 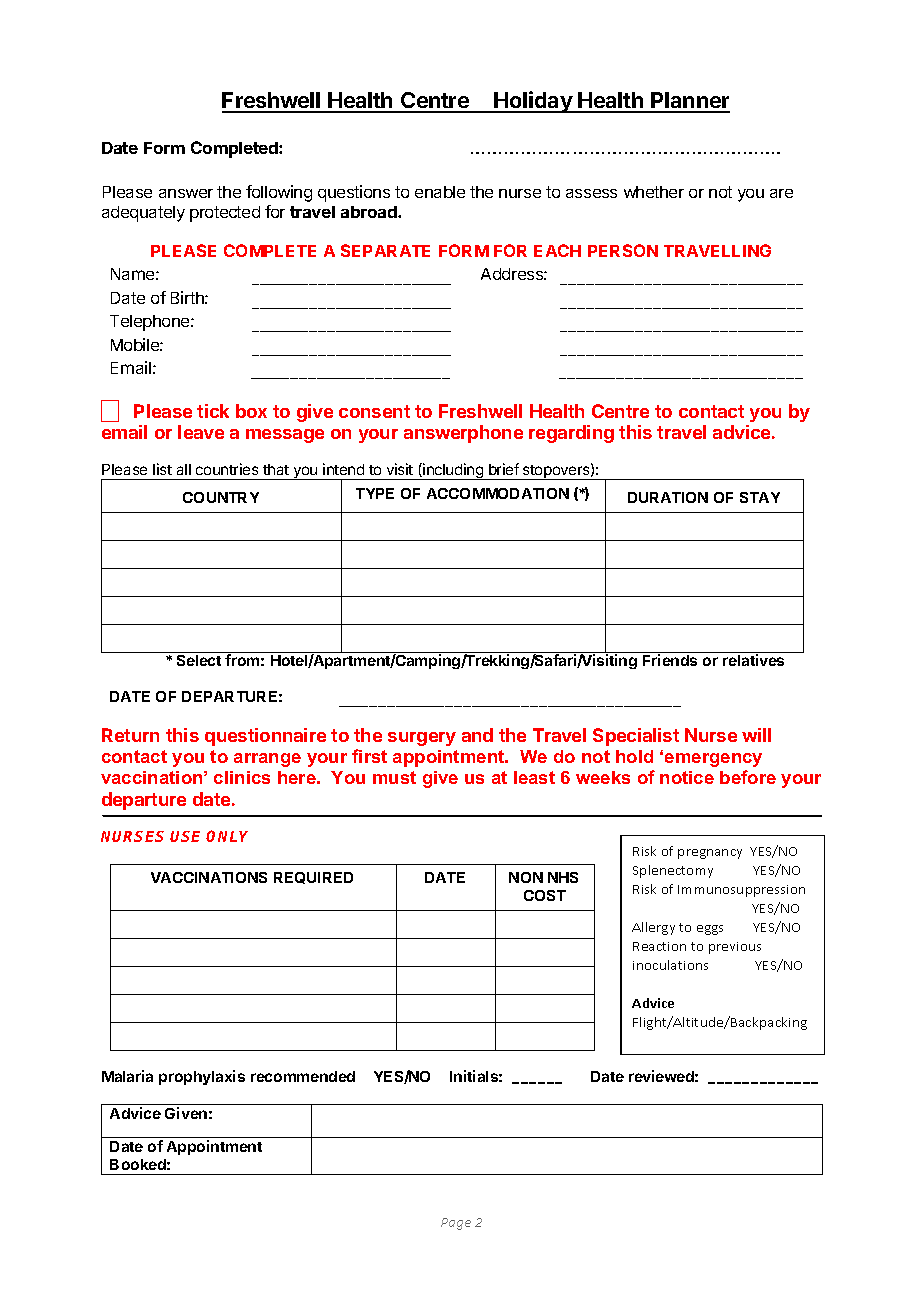 What do you see at coordinates (313, 878) in the screenshot?
I see `REQUIRED` at bounding box center [313, 878].
